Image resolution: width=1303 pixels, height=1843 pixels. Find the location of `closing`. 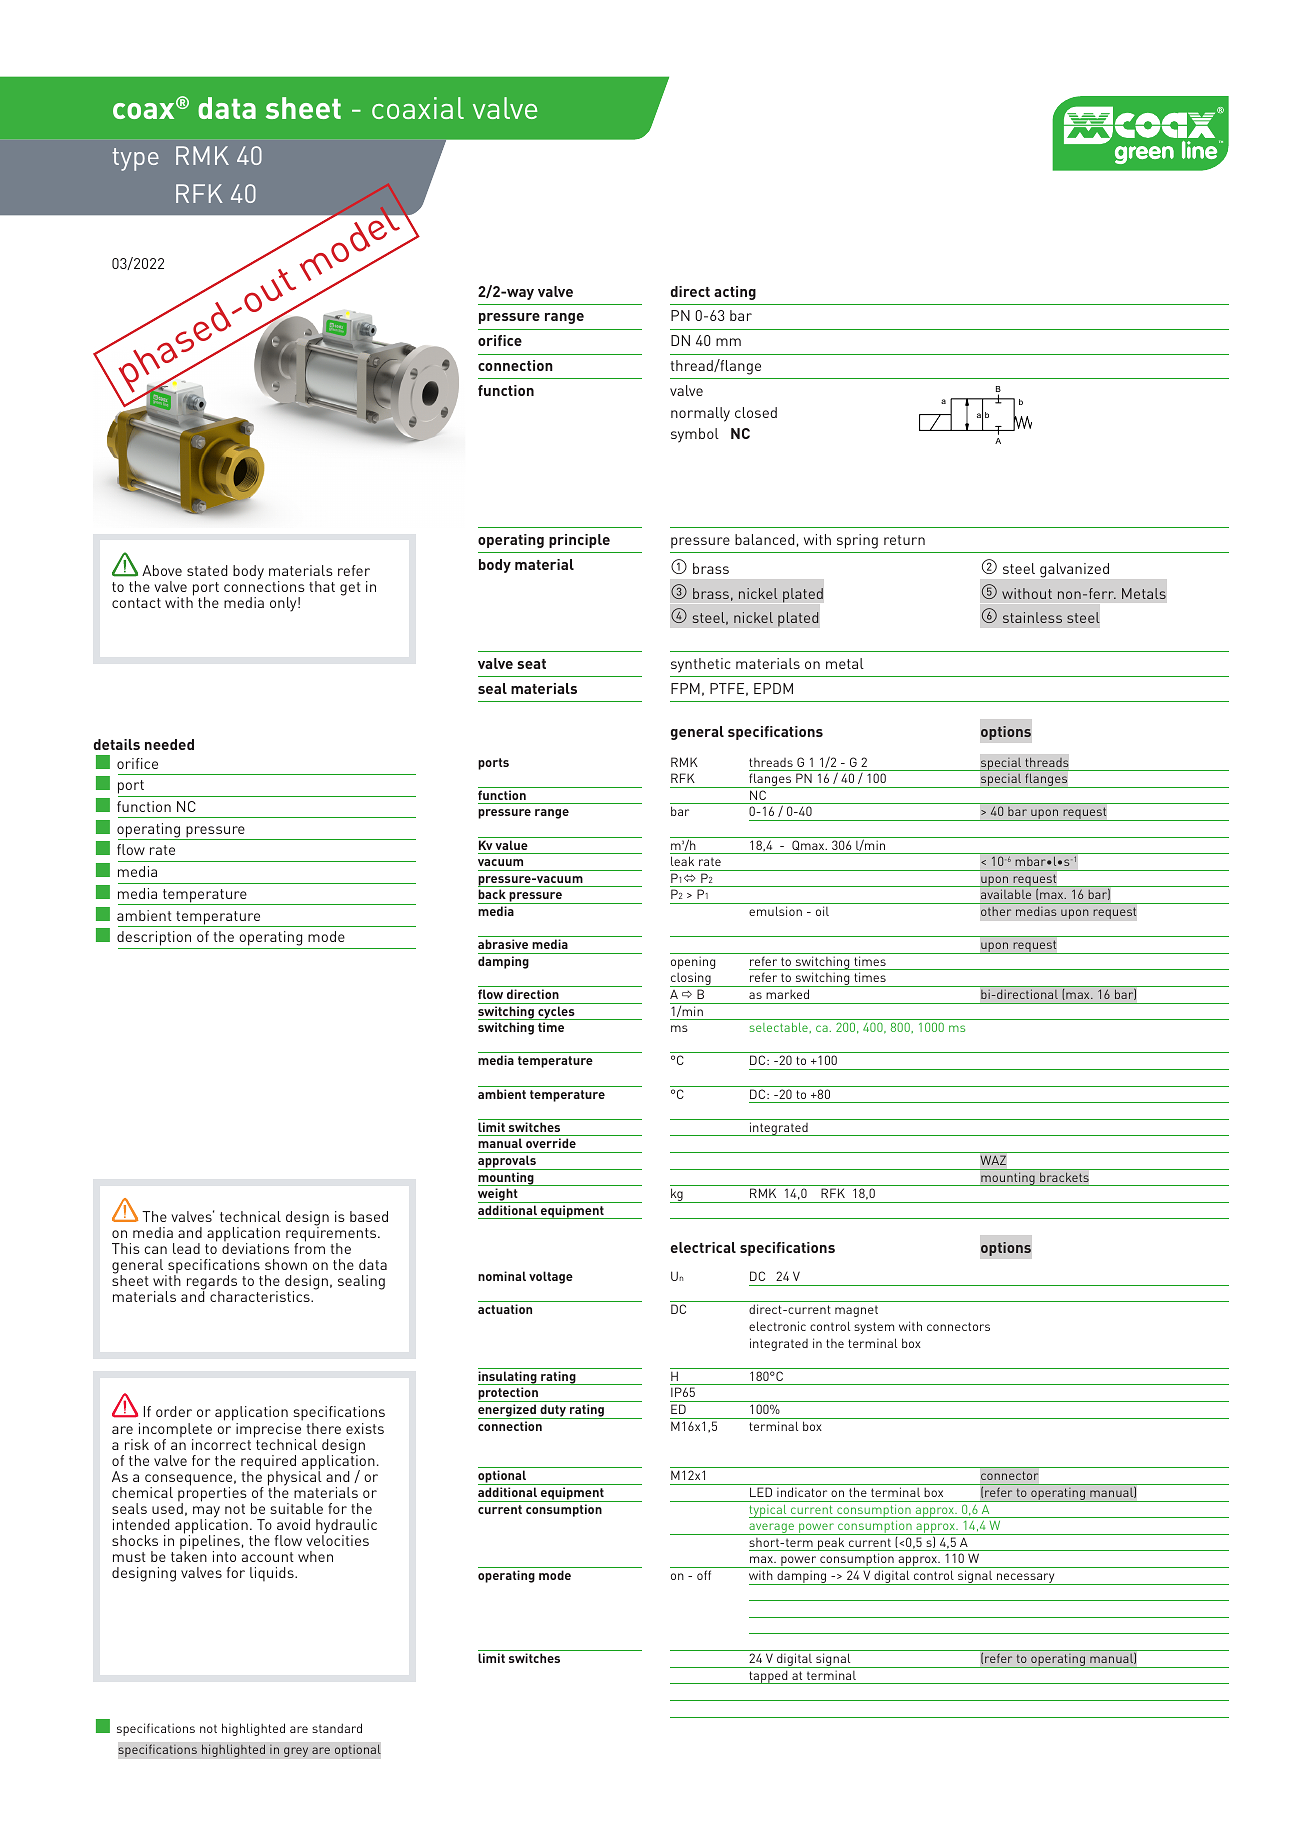

closing is located at coordinates (691, 979).
